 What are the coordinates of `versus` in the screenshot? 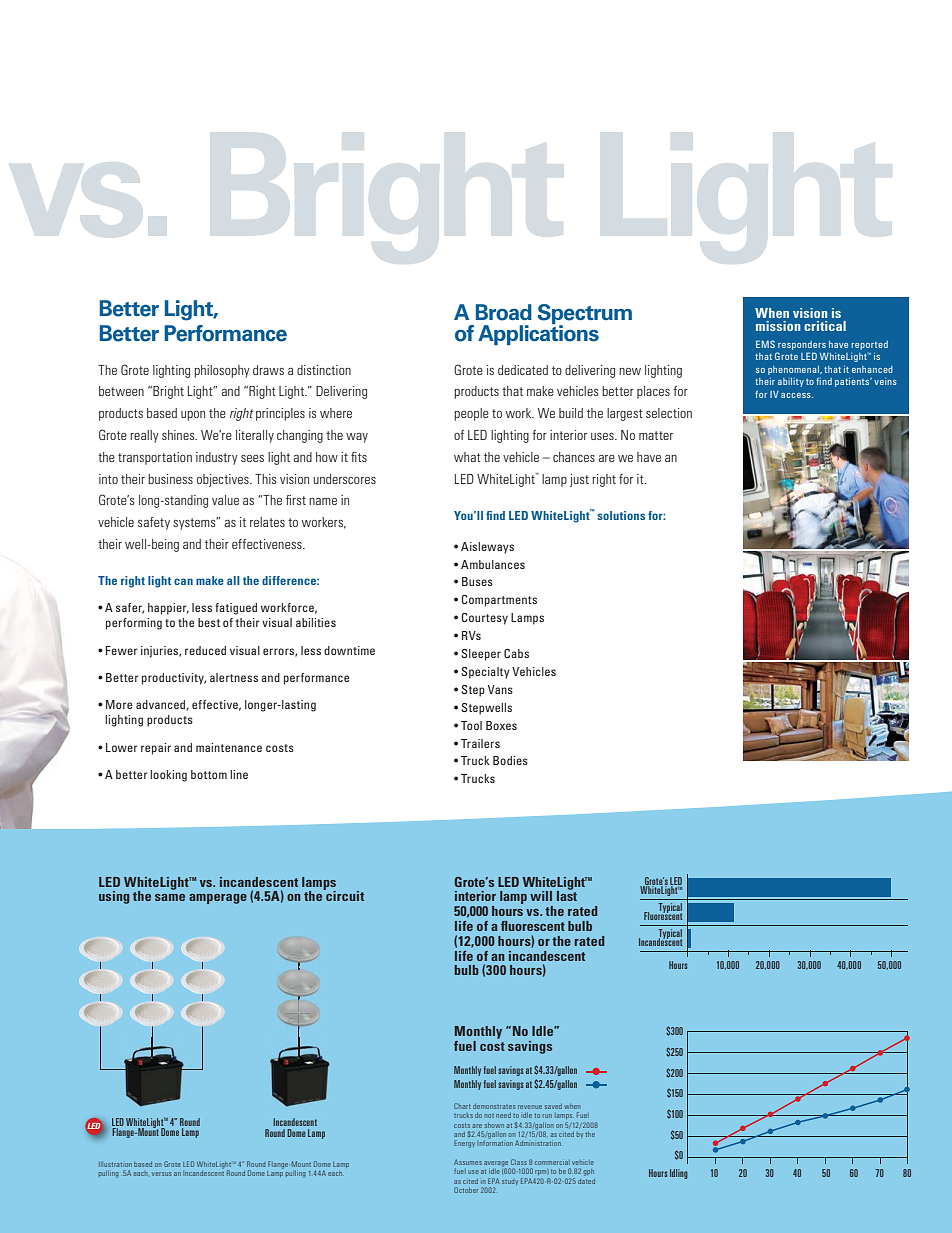 It's located at (161, 1174).
